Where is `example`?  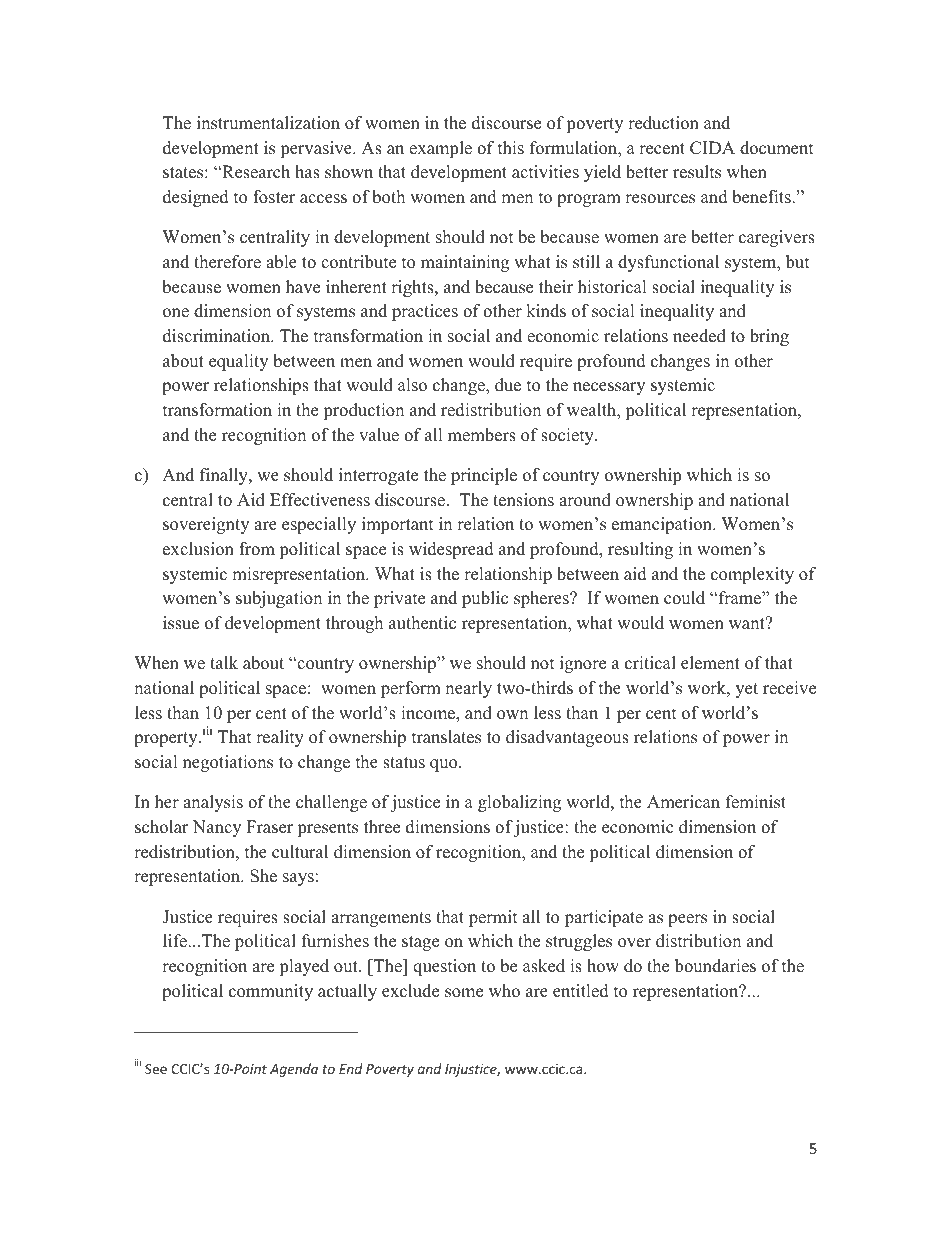
example is located at coordinates (440, 149).
